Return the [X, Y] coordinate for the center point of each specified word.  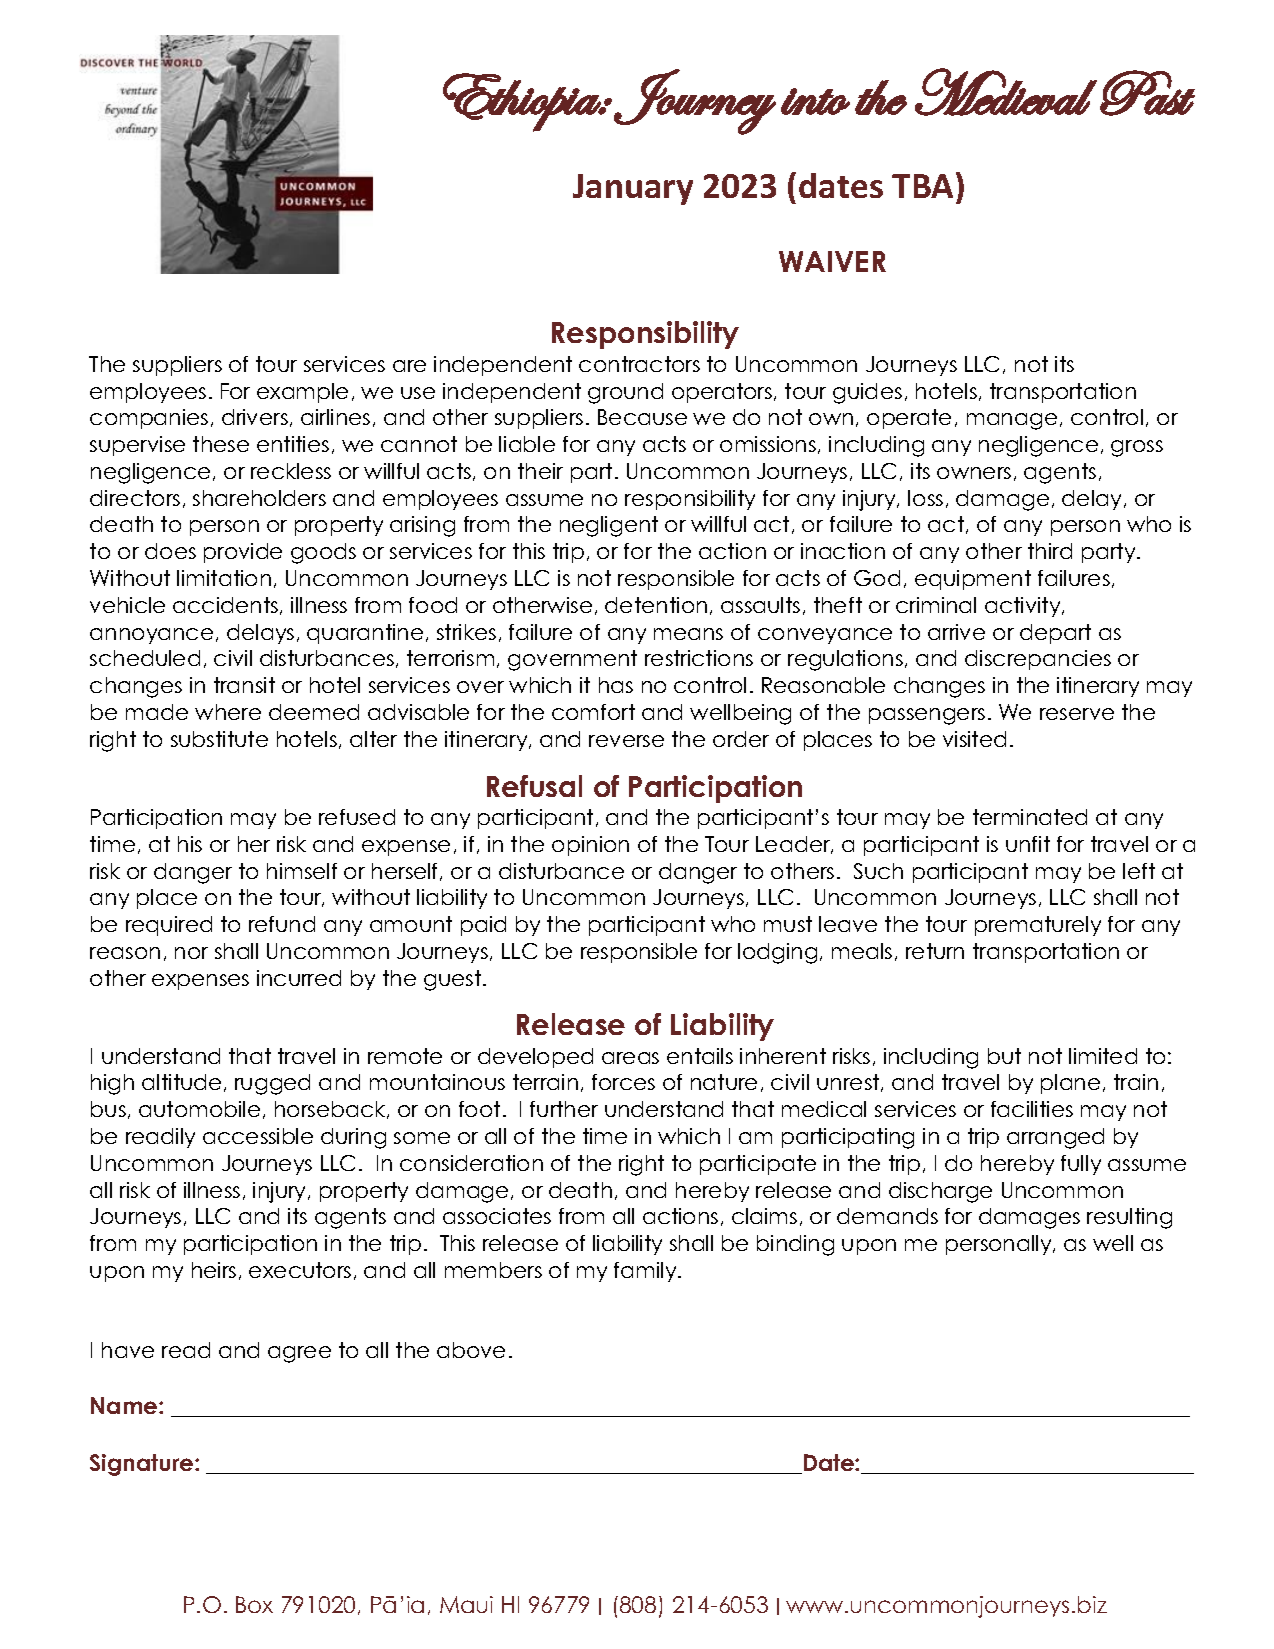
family [646, 1272]
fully [1081, 1165]
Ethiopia [522, 102]
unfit [1028, 844]
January [633, 189]
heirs [214, 1270]
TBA [924, 185]
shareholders [259, 498]
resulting [1129, 1218]
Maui [466, 1604]
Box [254, 1604]
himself [302, 871]
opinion [590, 846]
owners [974, 473]
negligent [609, 526]
